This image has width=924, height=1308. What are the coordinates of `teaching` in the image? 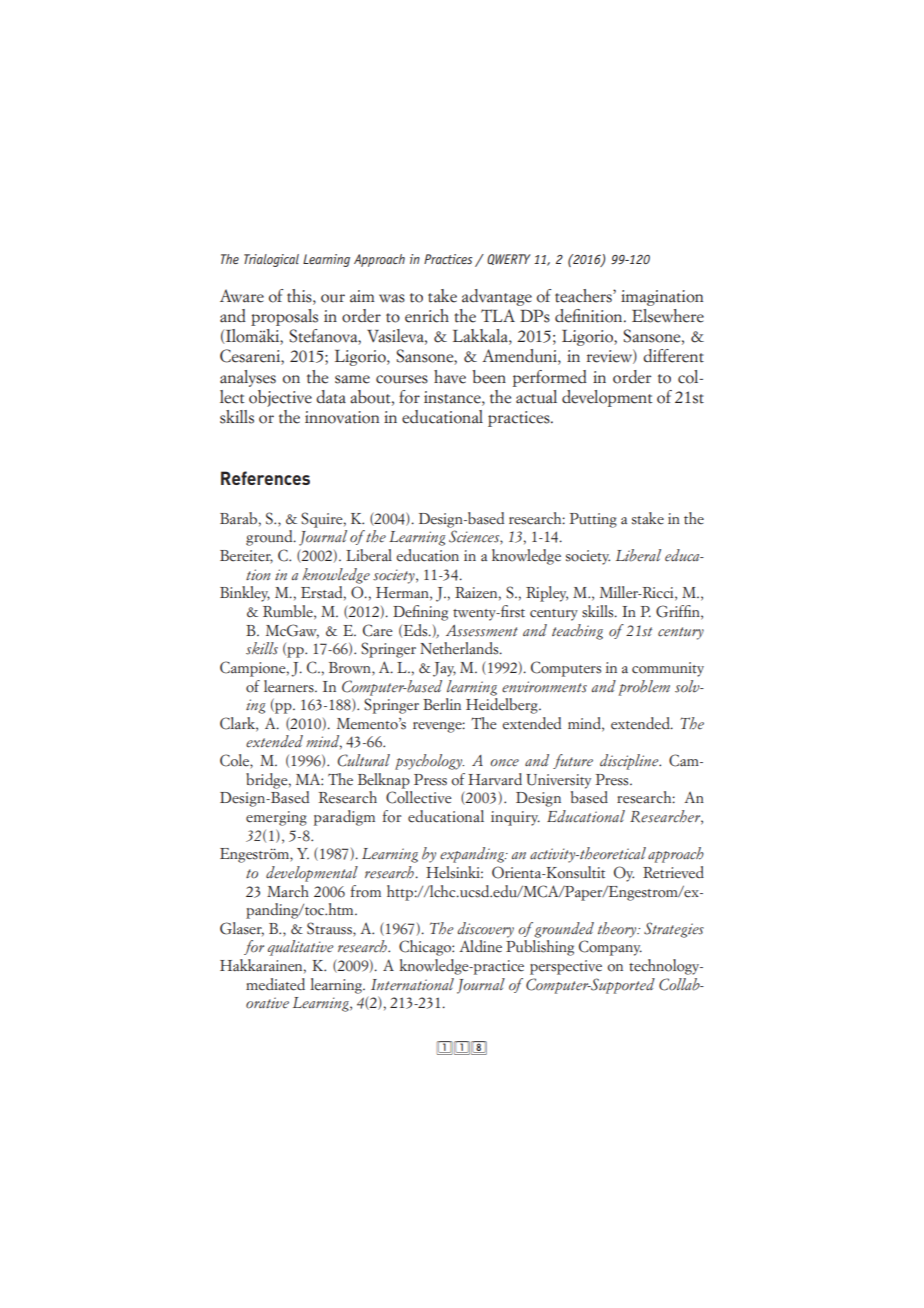 It's located at (577, 632).
